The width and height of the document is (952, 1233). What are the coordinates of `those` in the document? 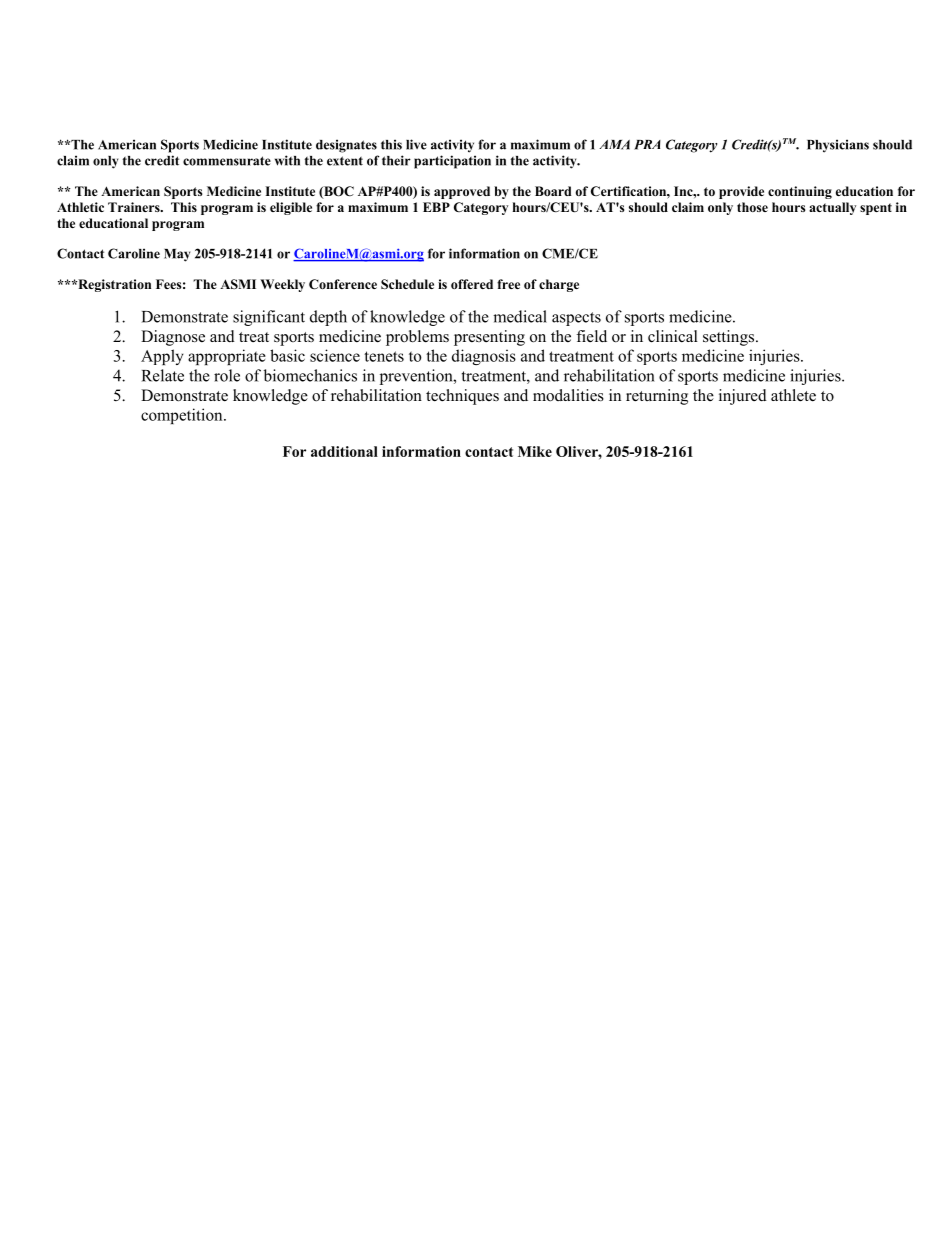 It's located at (752, 207).
